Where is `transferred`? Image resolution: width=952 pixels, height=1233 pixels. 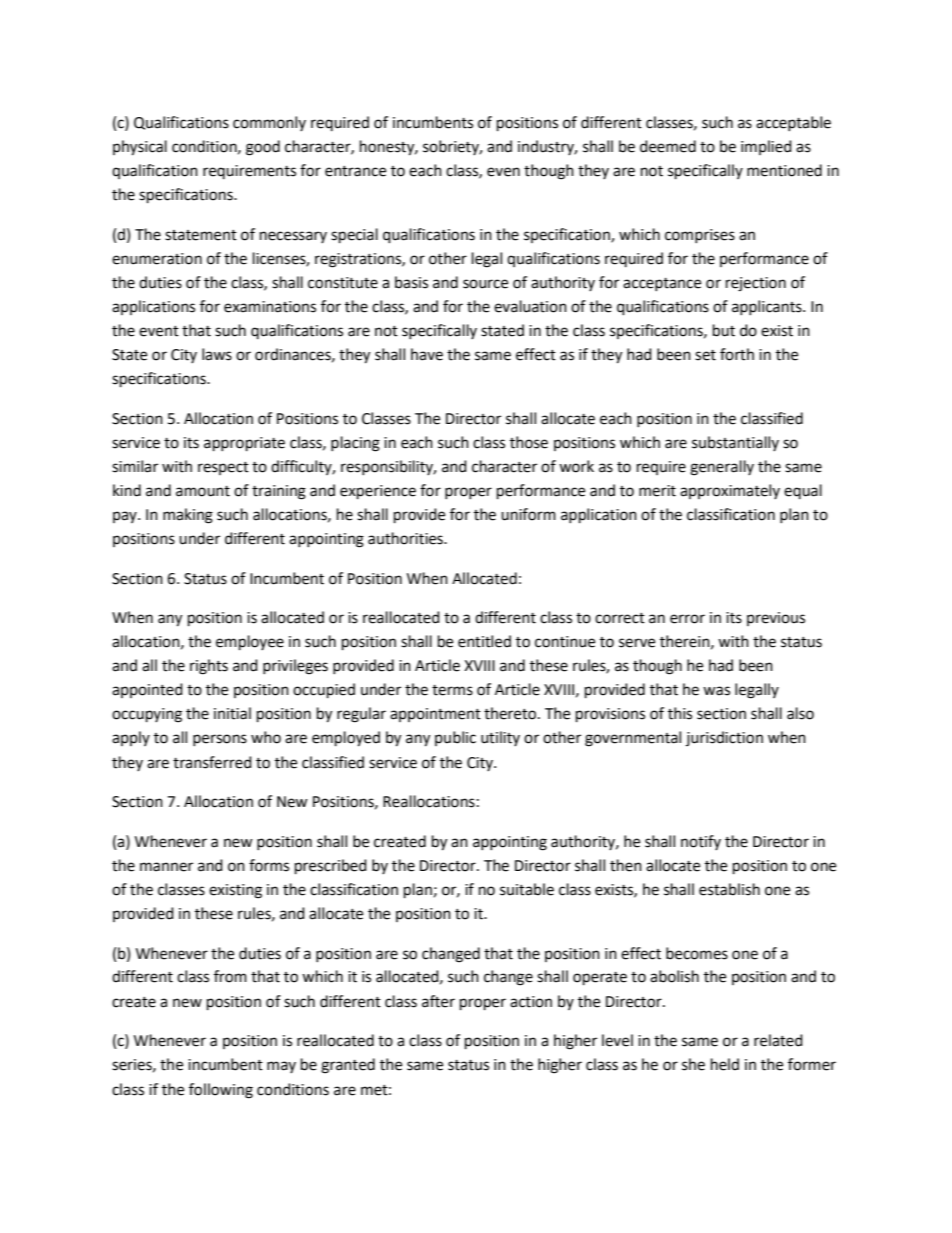 transferred is located at coordinates (212, 762).
